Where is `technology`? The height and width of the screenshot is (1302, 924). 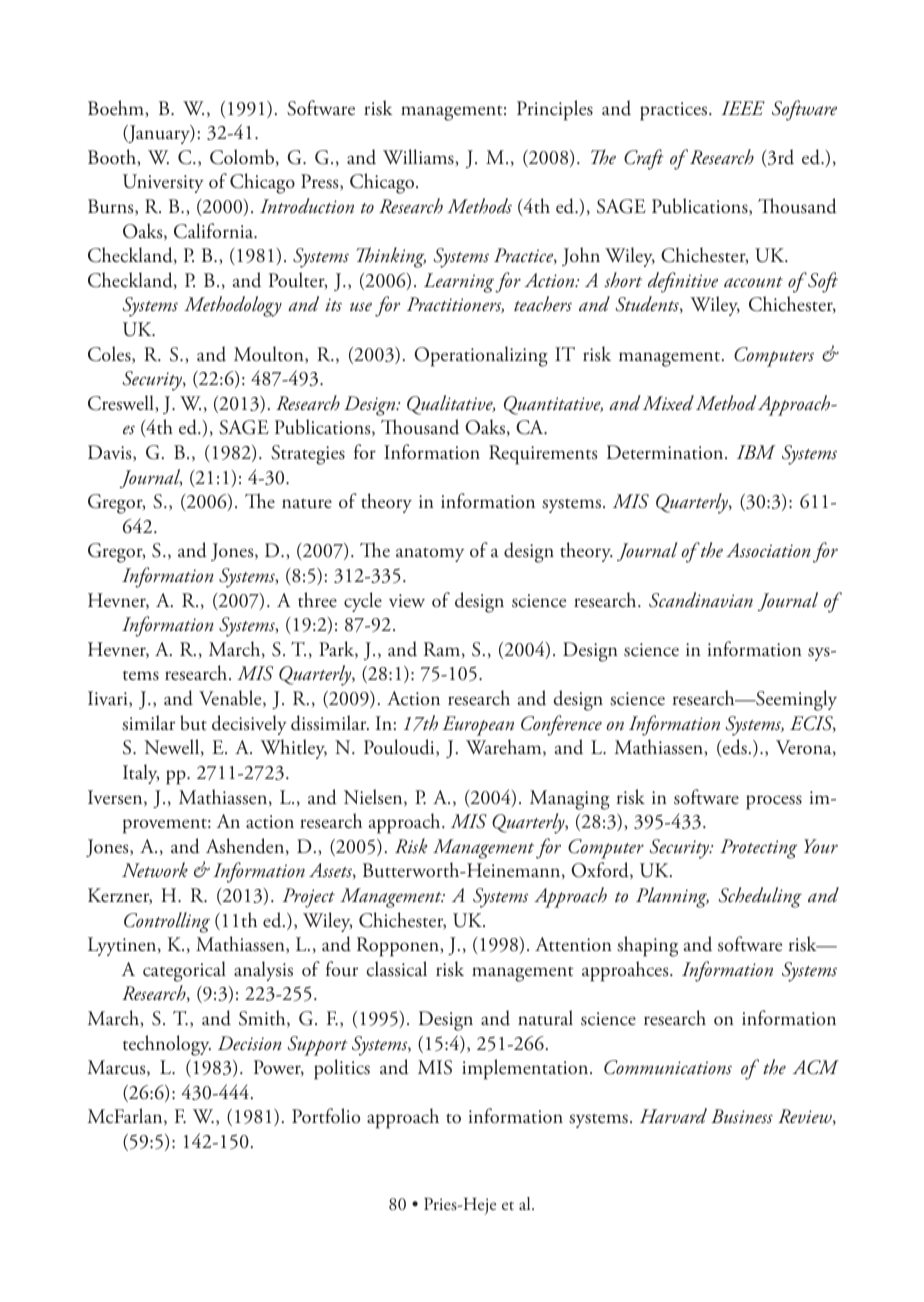 technology is located at coordinates (167, 1045).
